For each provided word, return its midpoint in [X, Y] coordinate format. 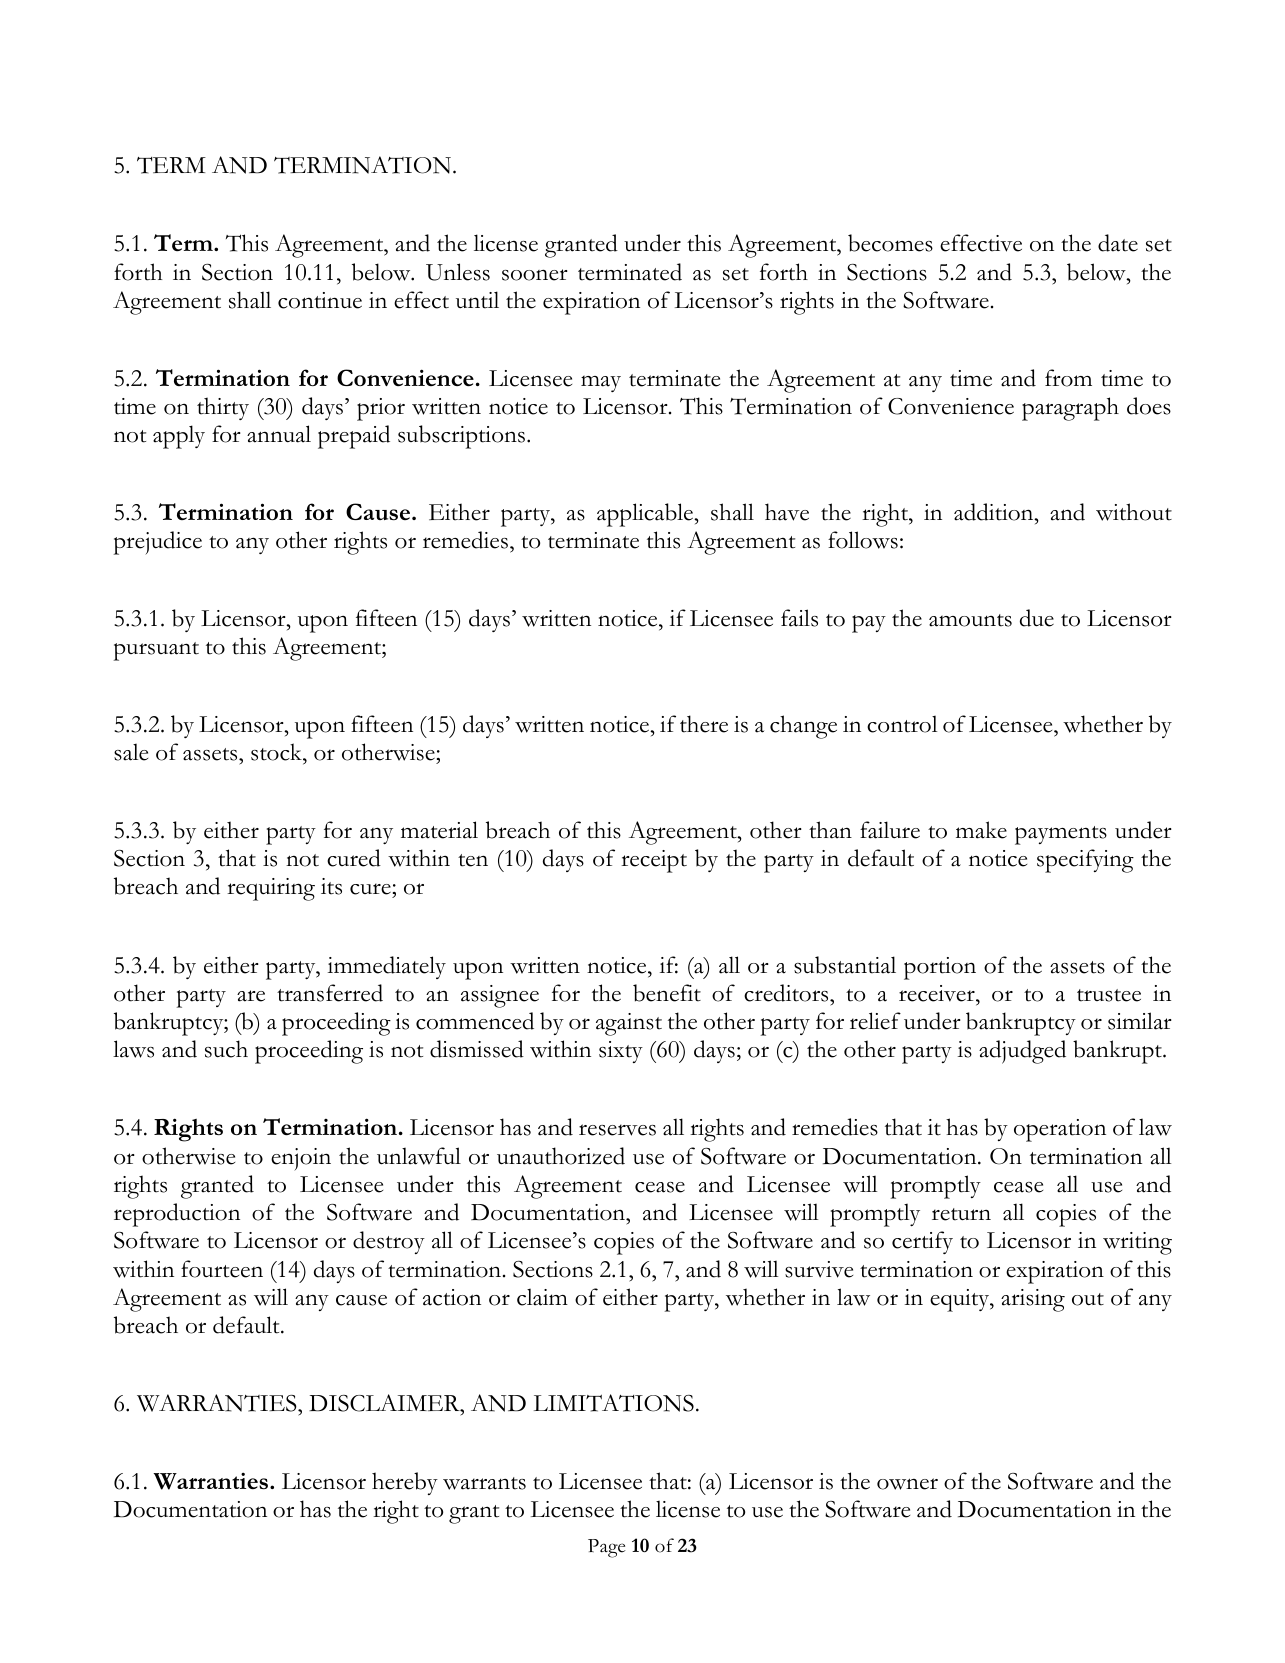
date [1118, 243]
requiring [271, 889]
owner [907, 1484]
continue [320, 300]
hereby [405, 1483]
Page [607, 1548]
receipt [654, 861]
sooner [535, 275]
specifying [1085, 861]
